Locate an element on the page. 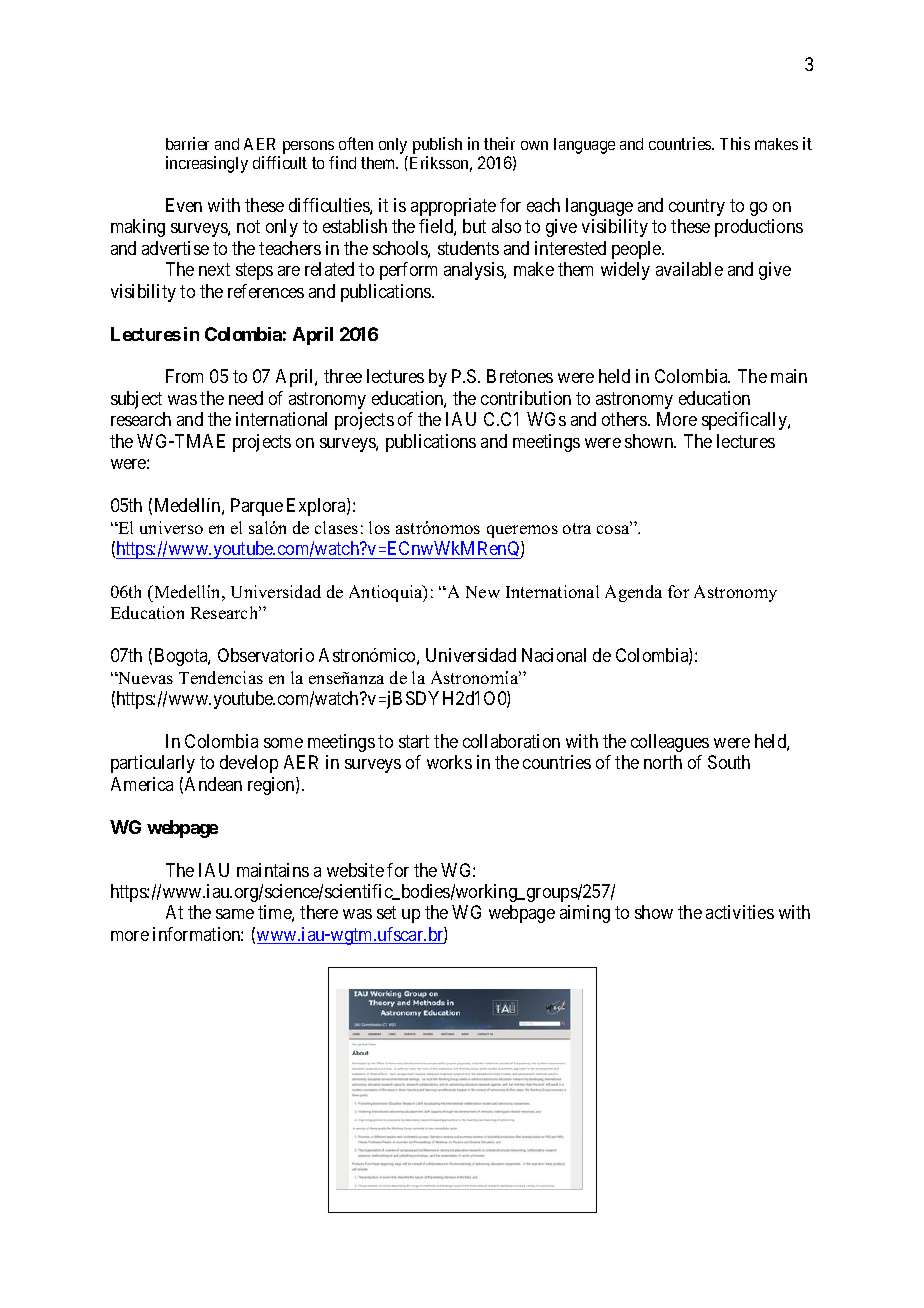 The image size is (924, 1308). Agenda is located at coordinates (633, 593).
